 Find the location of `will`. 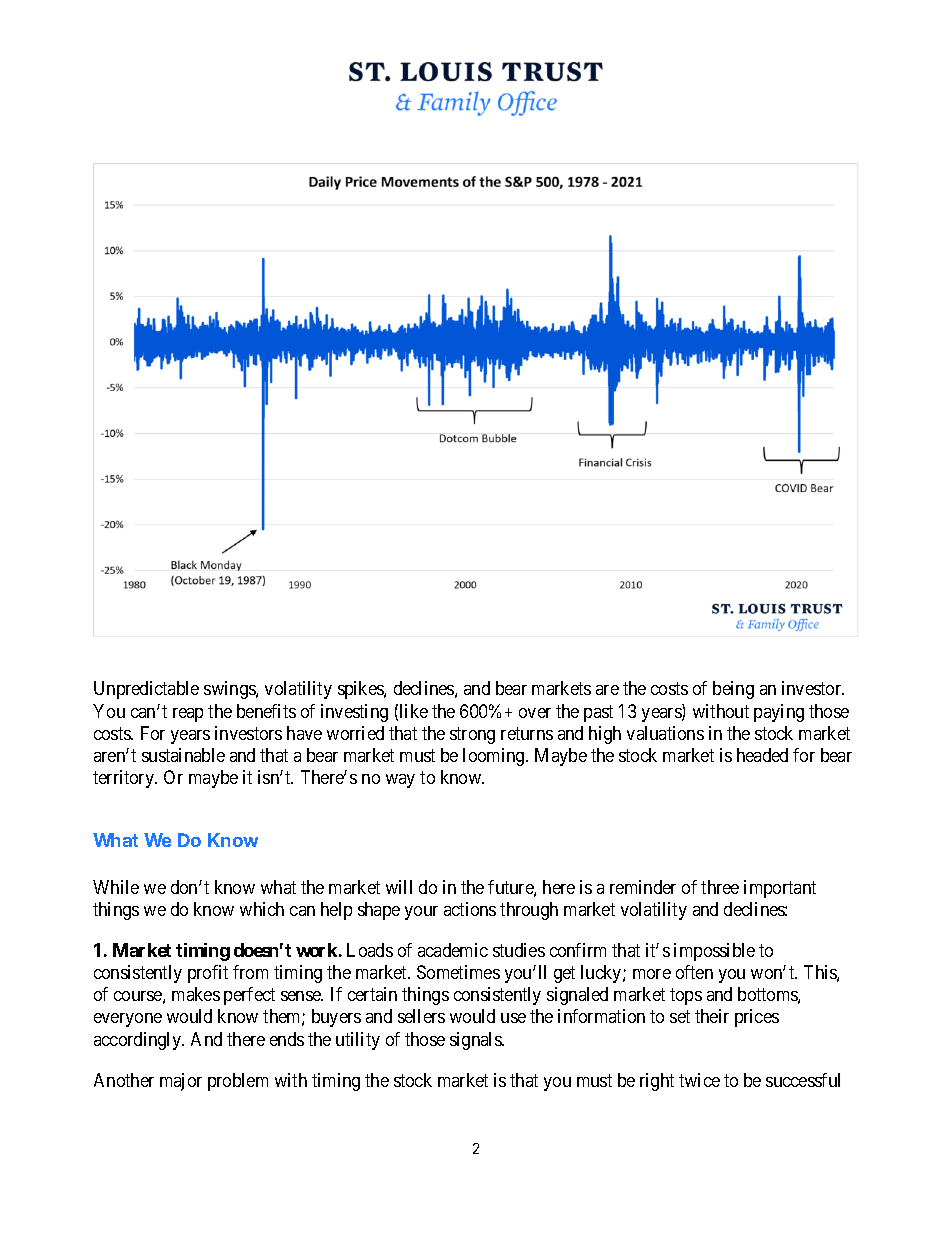

will is located at coordinates (399, 887).
